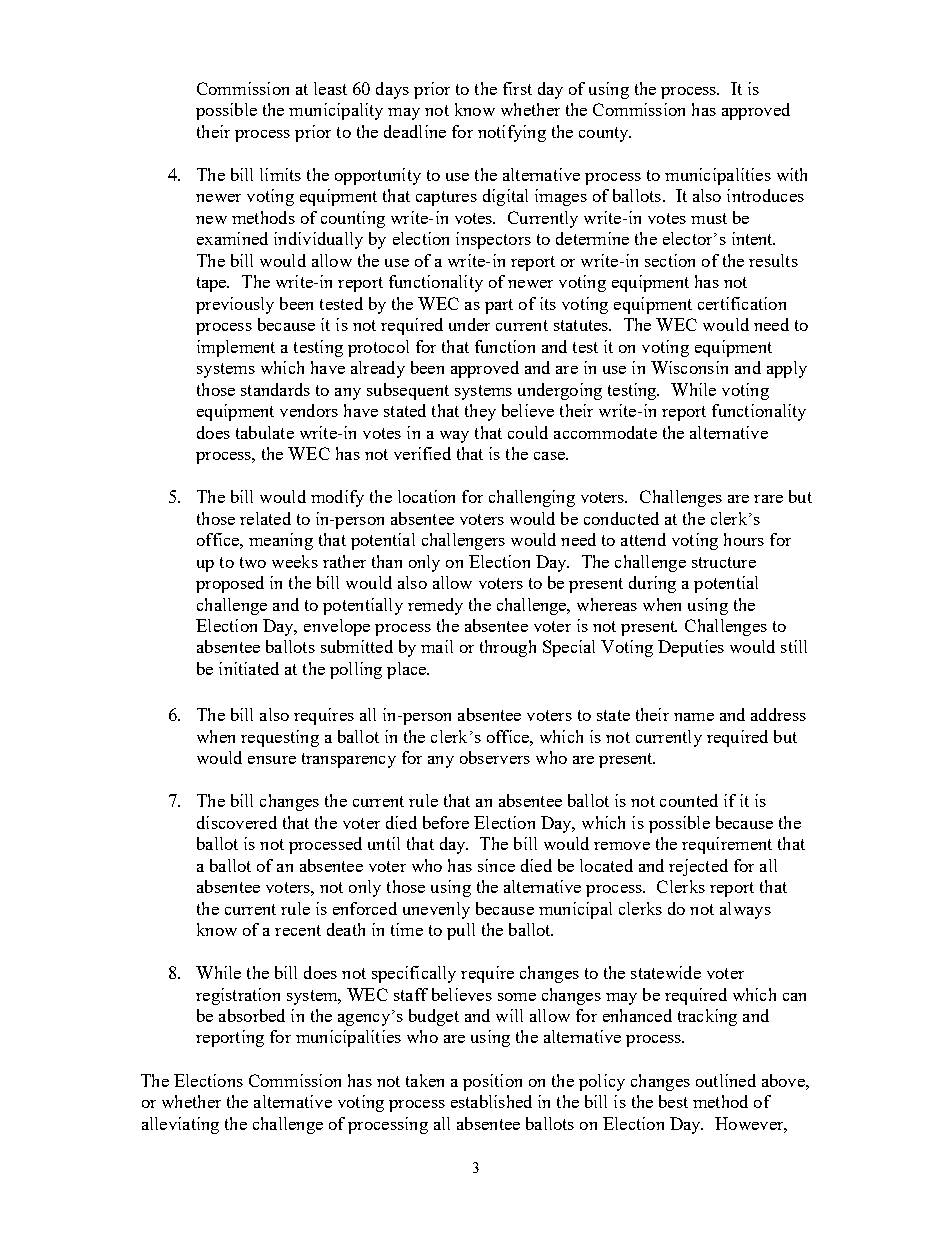 Image resolution: width=952 pixels, height=1233 pixels. I want to click on established, so click(491, 1101).
